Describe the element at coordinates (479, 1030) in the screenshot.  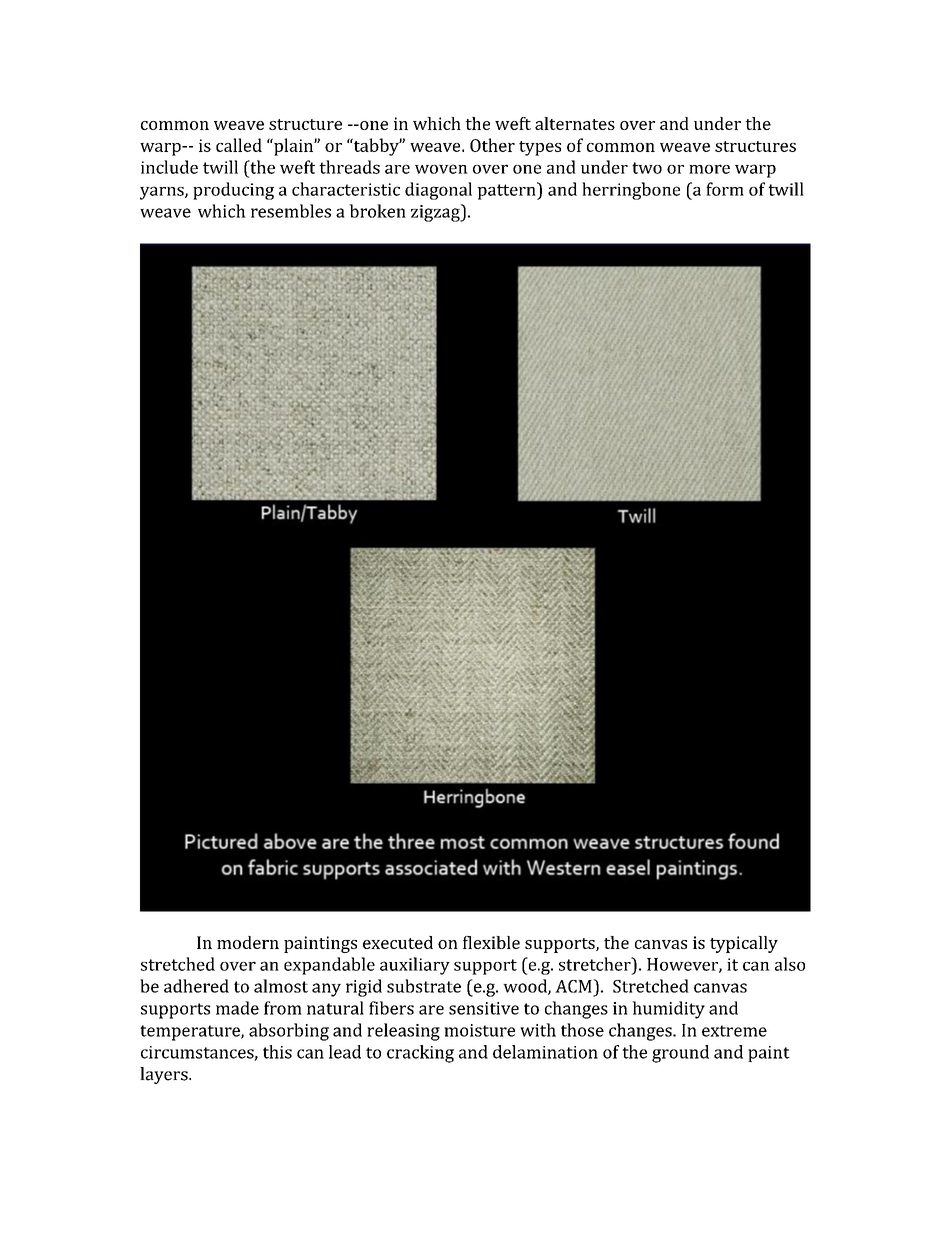
I see `moisture` at that location.
